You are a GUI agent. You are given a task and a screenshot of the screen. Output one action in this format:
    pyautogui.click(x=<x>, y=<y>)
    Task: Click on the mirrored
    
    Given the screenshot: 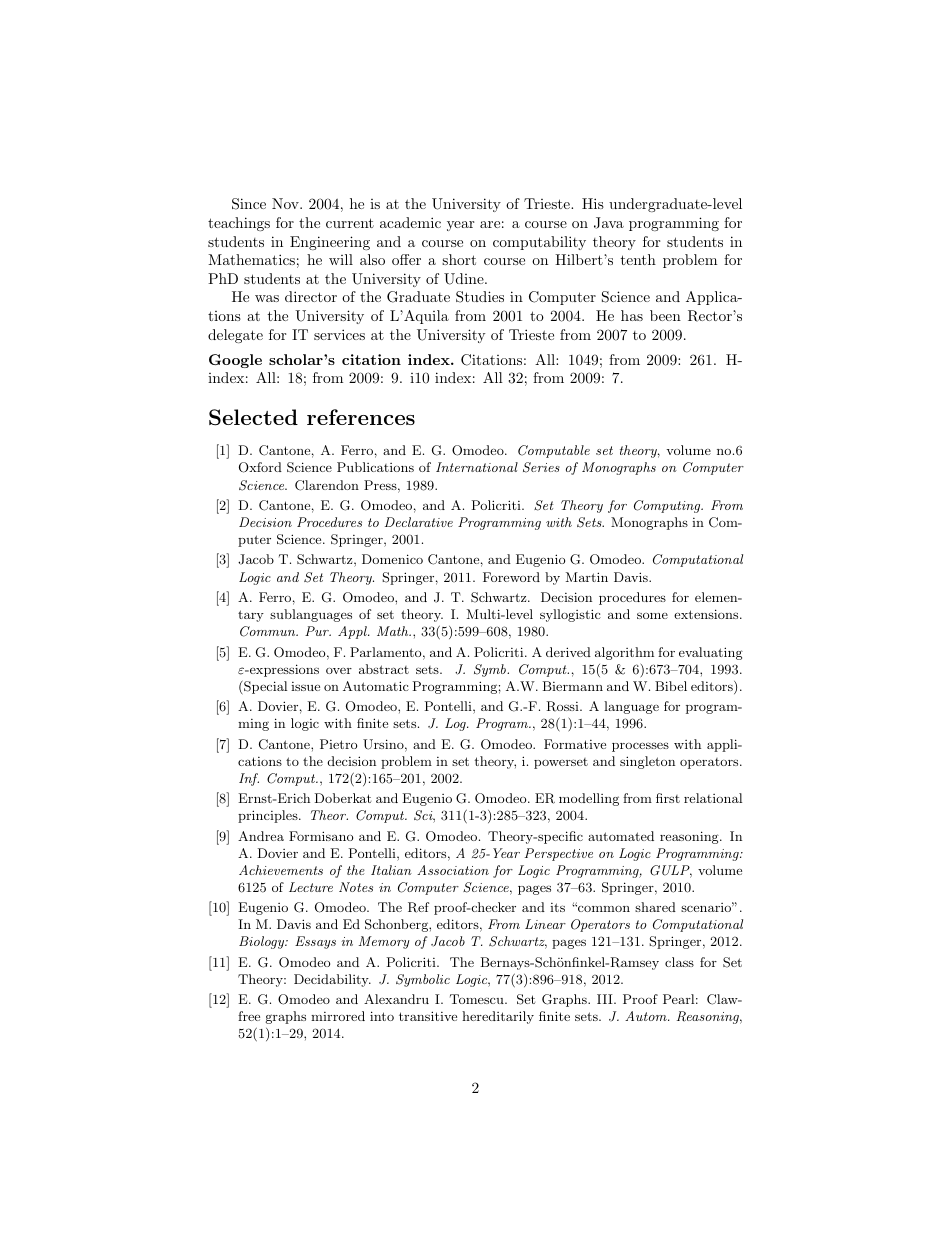 What is the action you would take?
    pyautogui.click(x=338, y=1016)
